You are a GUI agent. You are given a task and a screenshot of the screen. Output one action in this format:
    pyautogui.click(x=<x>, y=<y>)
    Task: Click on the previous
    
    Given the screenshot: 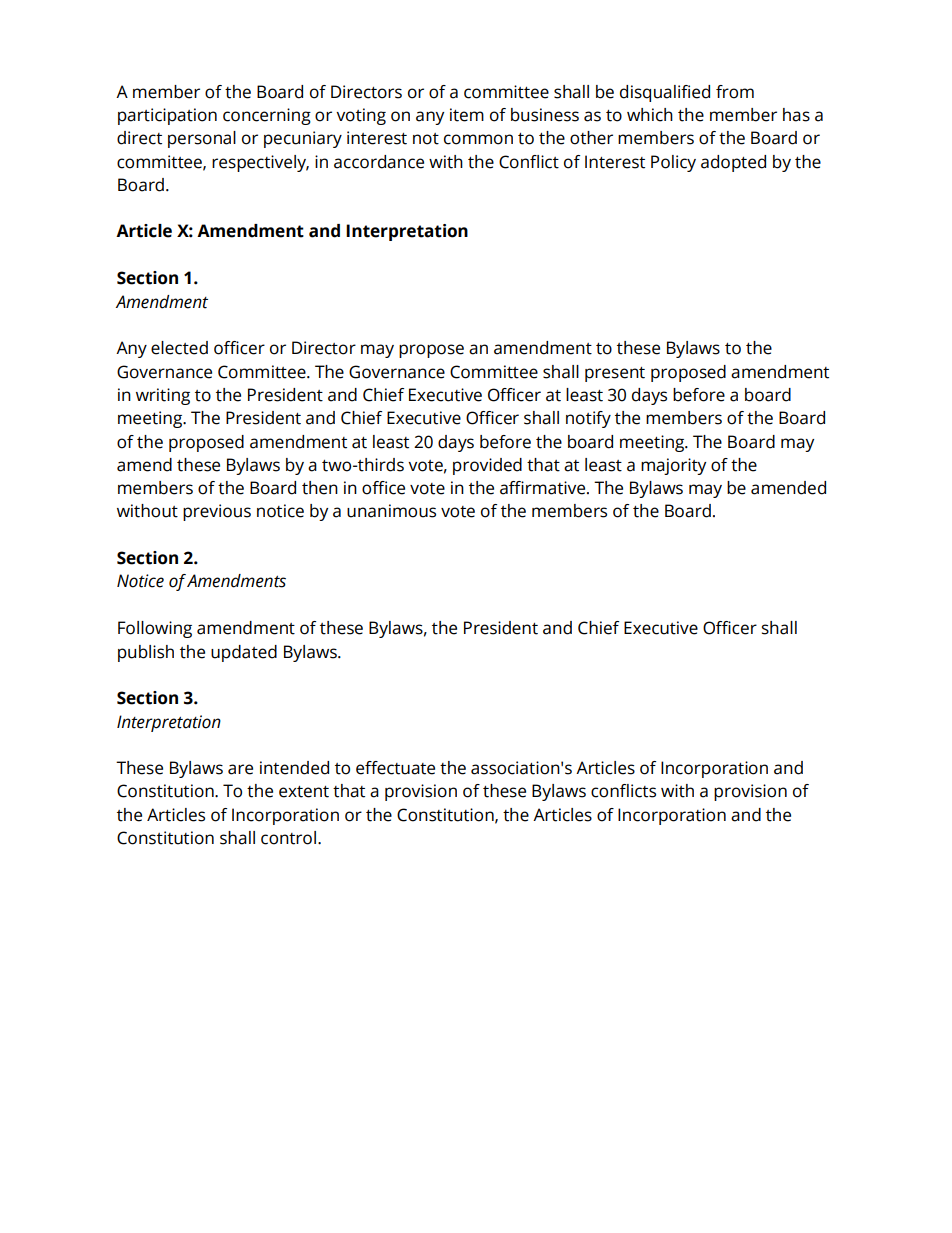 What is the action you would take?
    pyautogui.click(x=217, y=512)
